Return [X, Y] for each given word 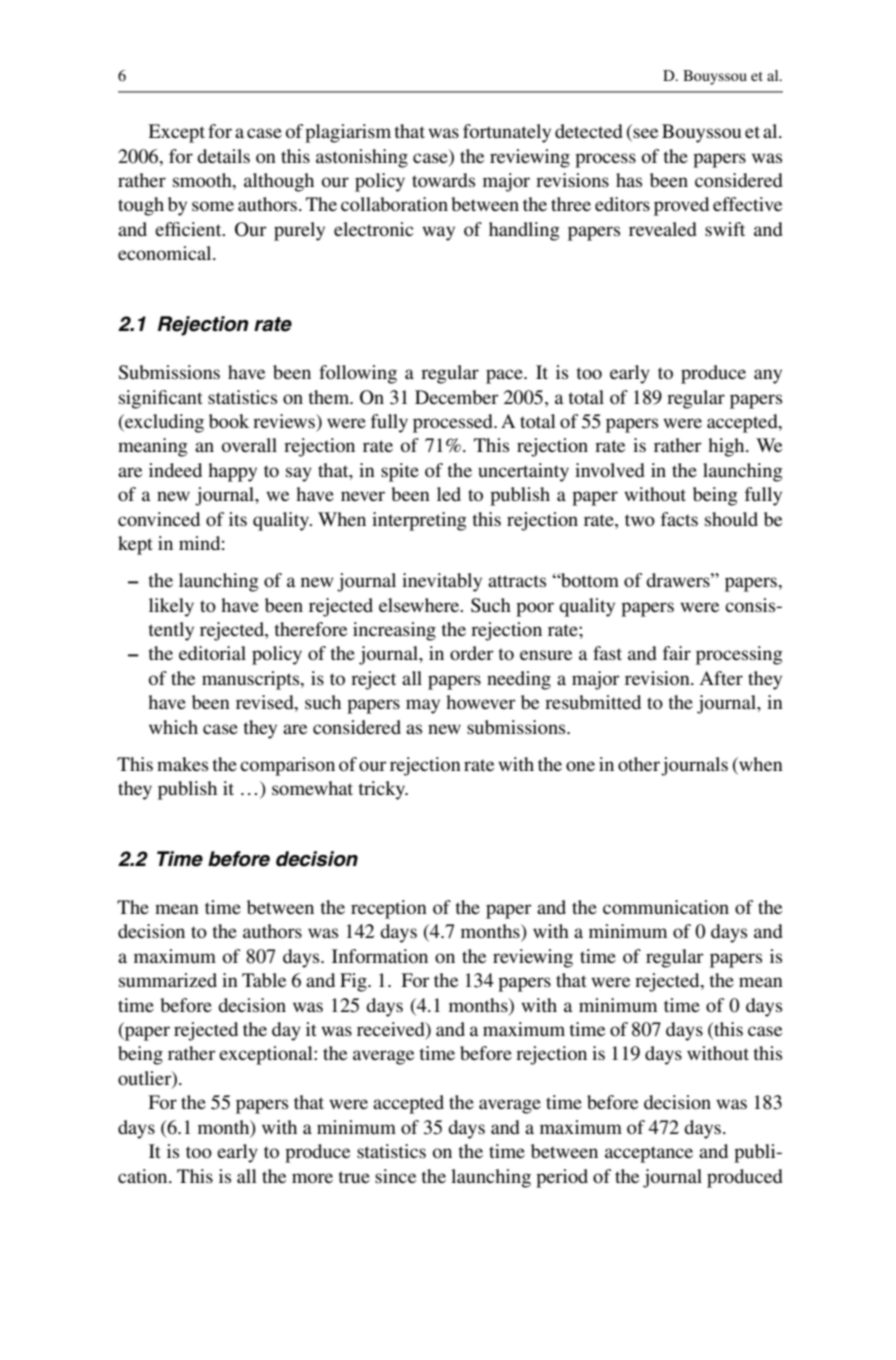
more [312, 1178]
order [472, 653]
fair [677, 653]
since [395, 1176]
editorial [212, 653]
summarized [168, 980]
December [457, 397]
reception [389, 909]
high [727, 447]
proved [681, 206]
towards [443, 180]
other [639, 764]
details [223, 156]
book [229, 421]
